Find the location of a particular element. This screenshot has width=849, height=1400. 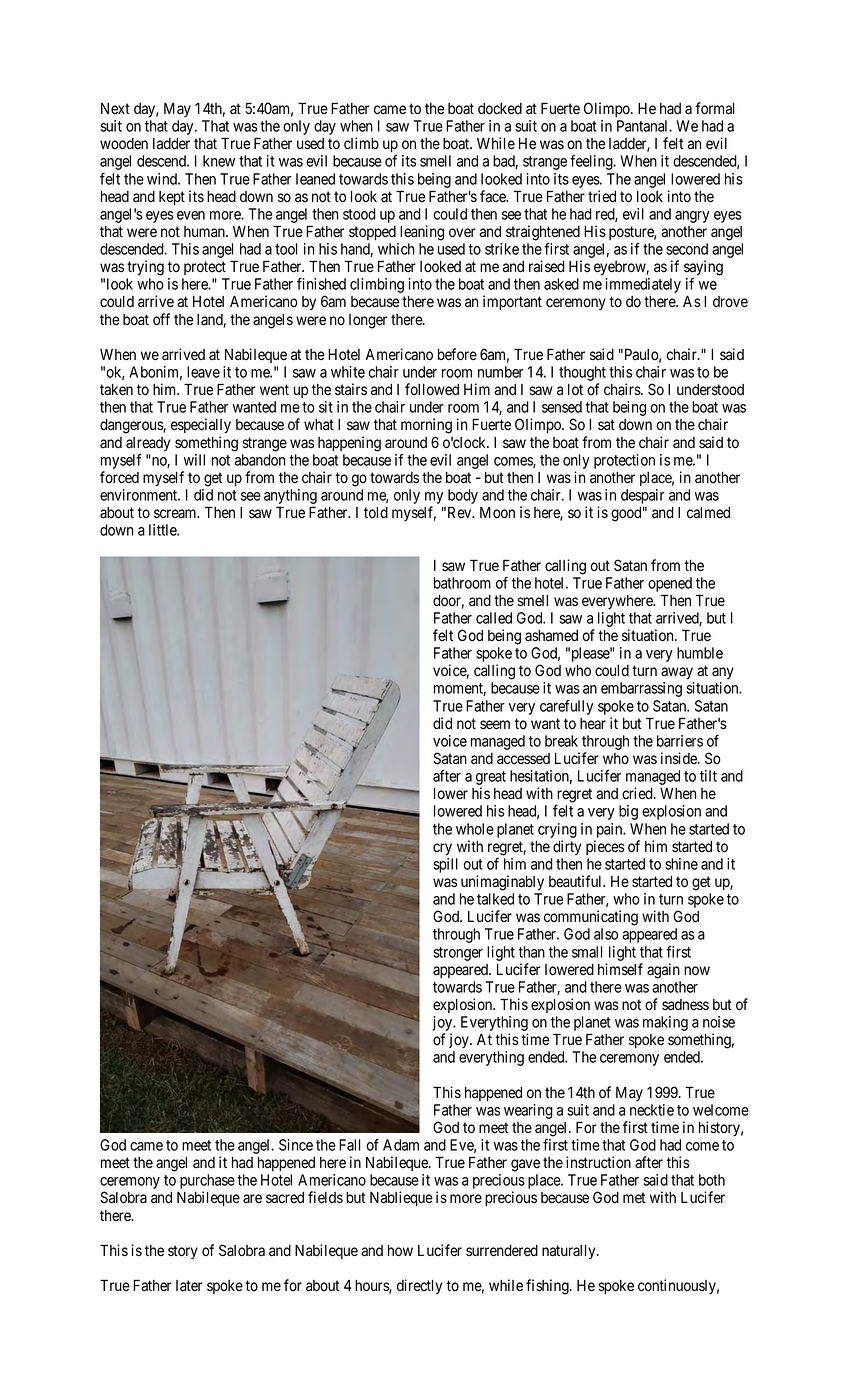

later is located at coordinates (189, 1286).
